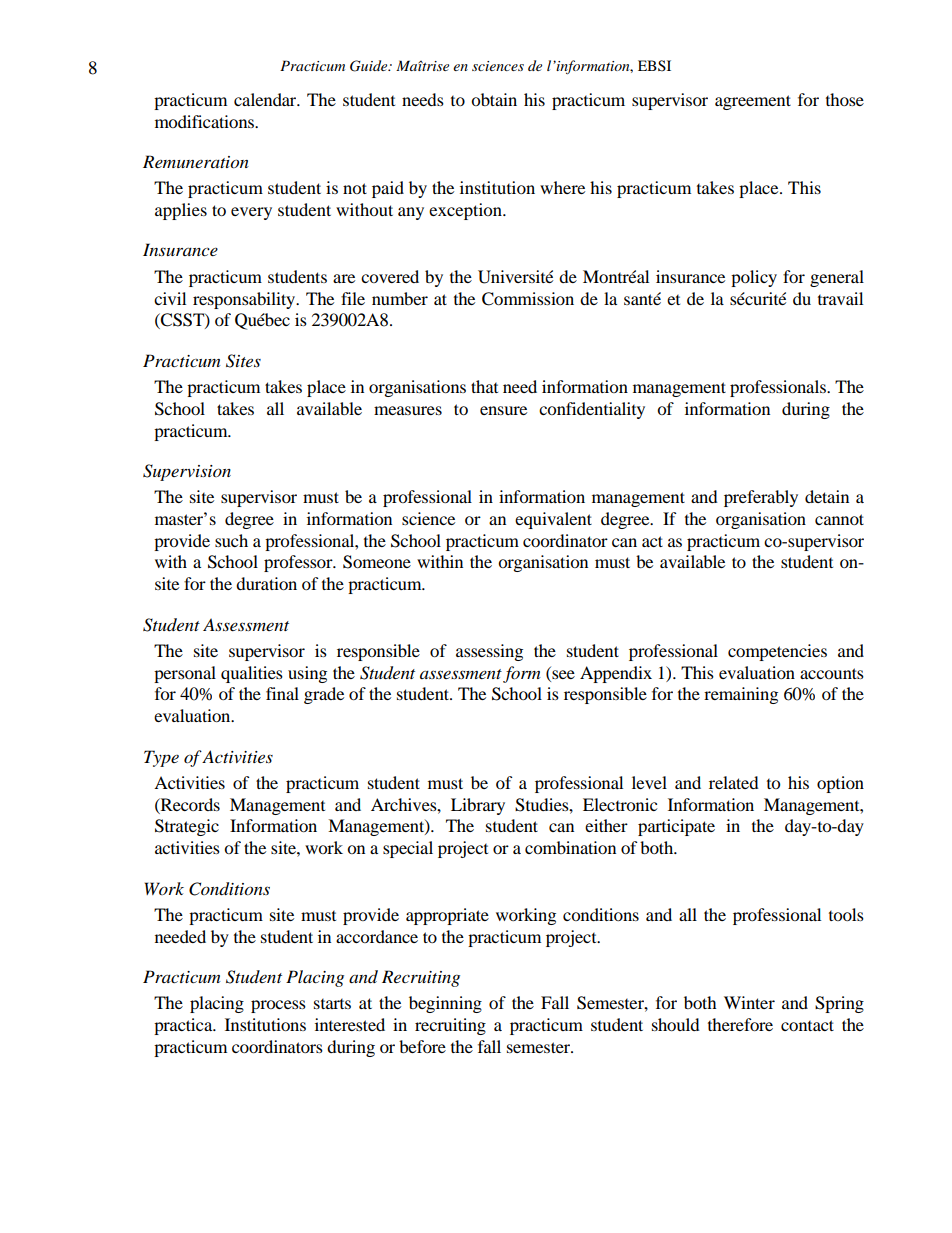 This document has height=1233, width=952. What do you see at coordinates (231, 540) in the document?
I see `such` at bounding box center [231, 540].
